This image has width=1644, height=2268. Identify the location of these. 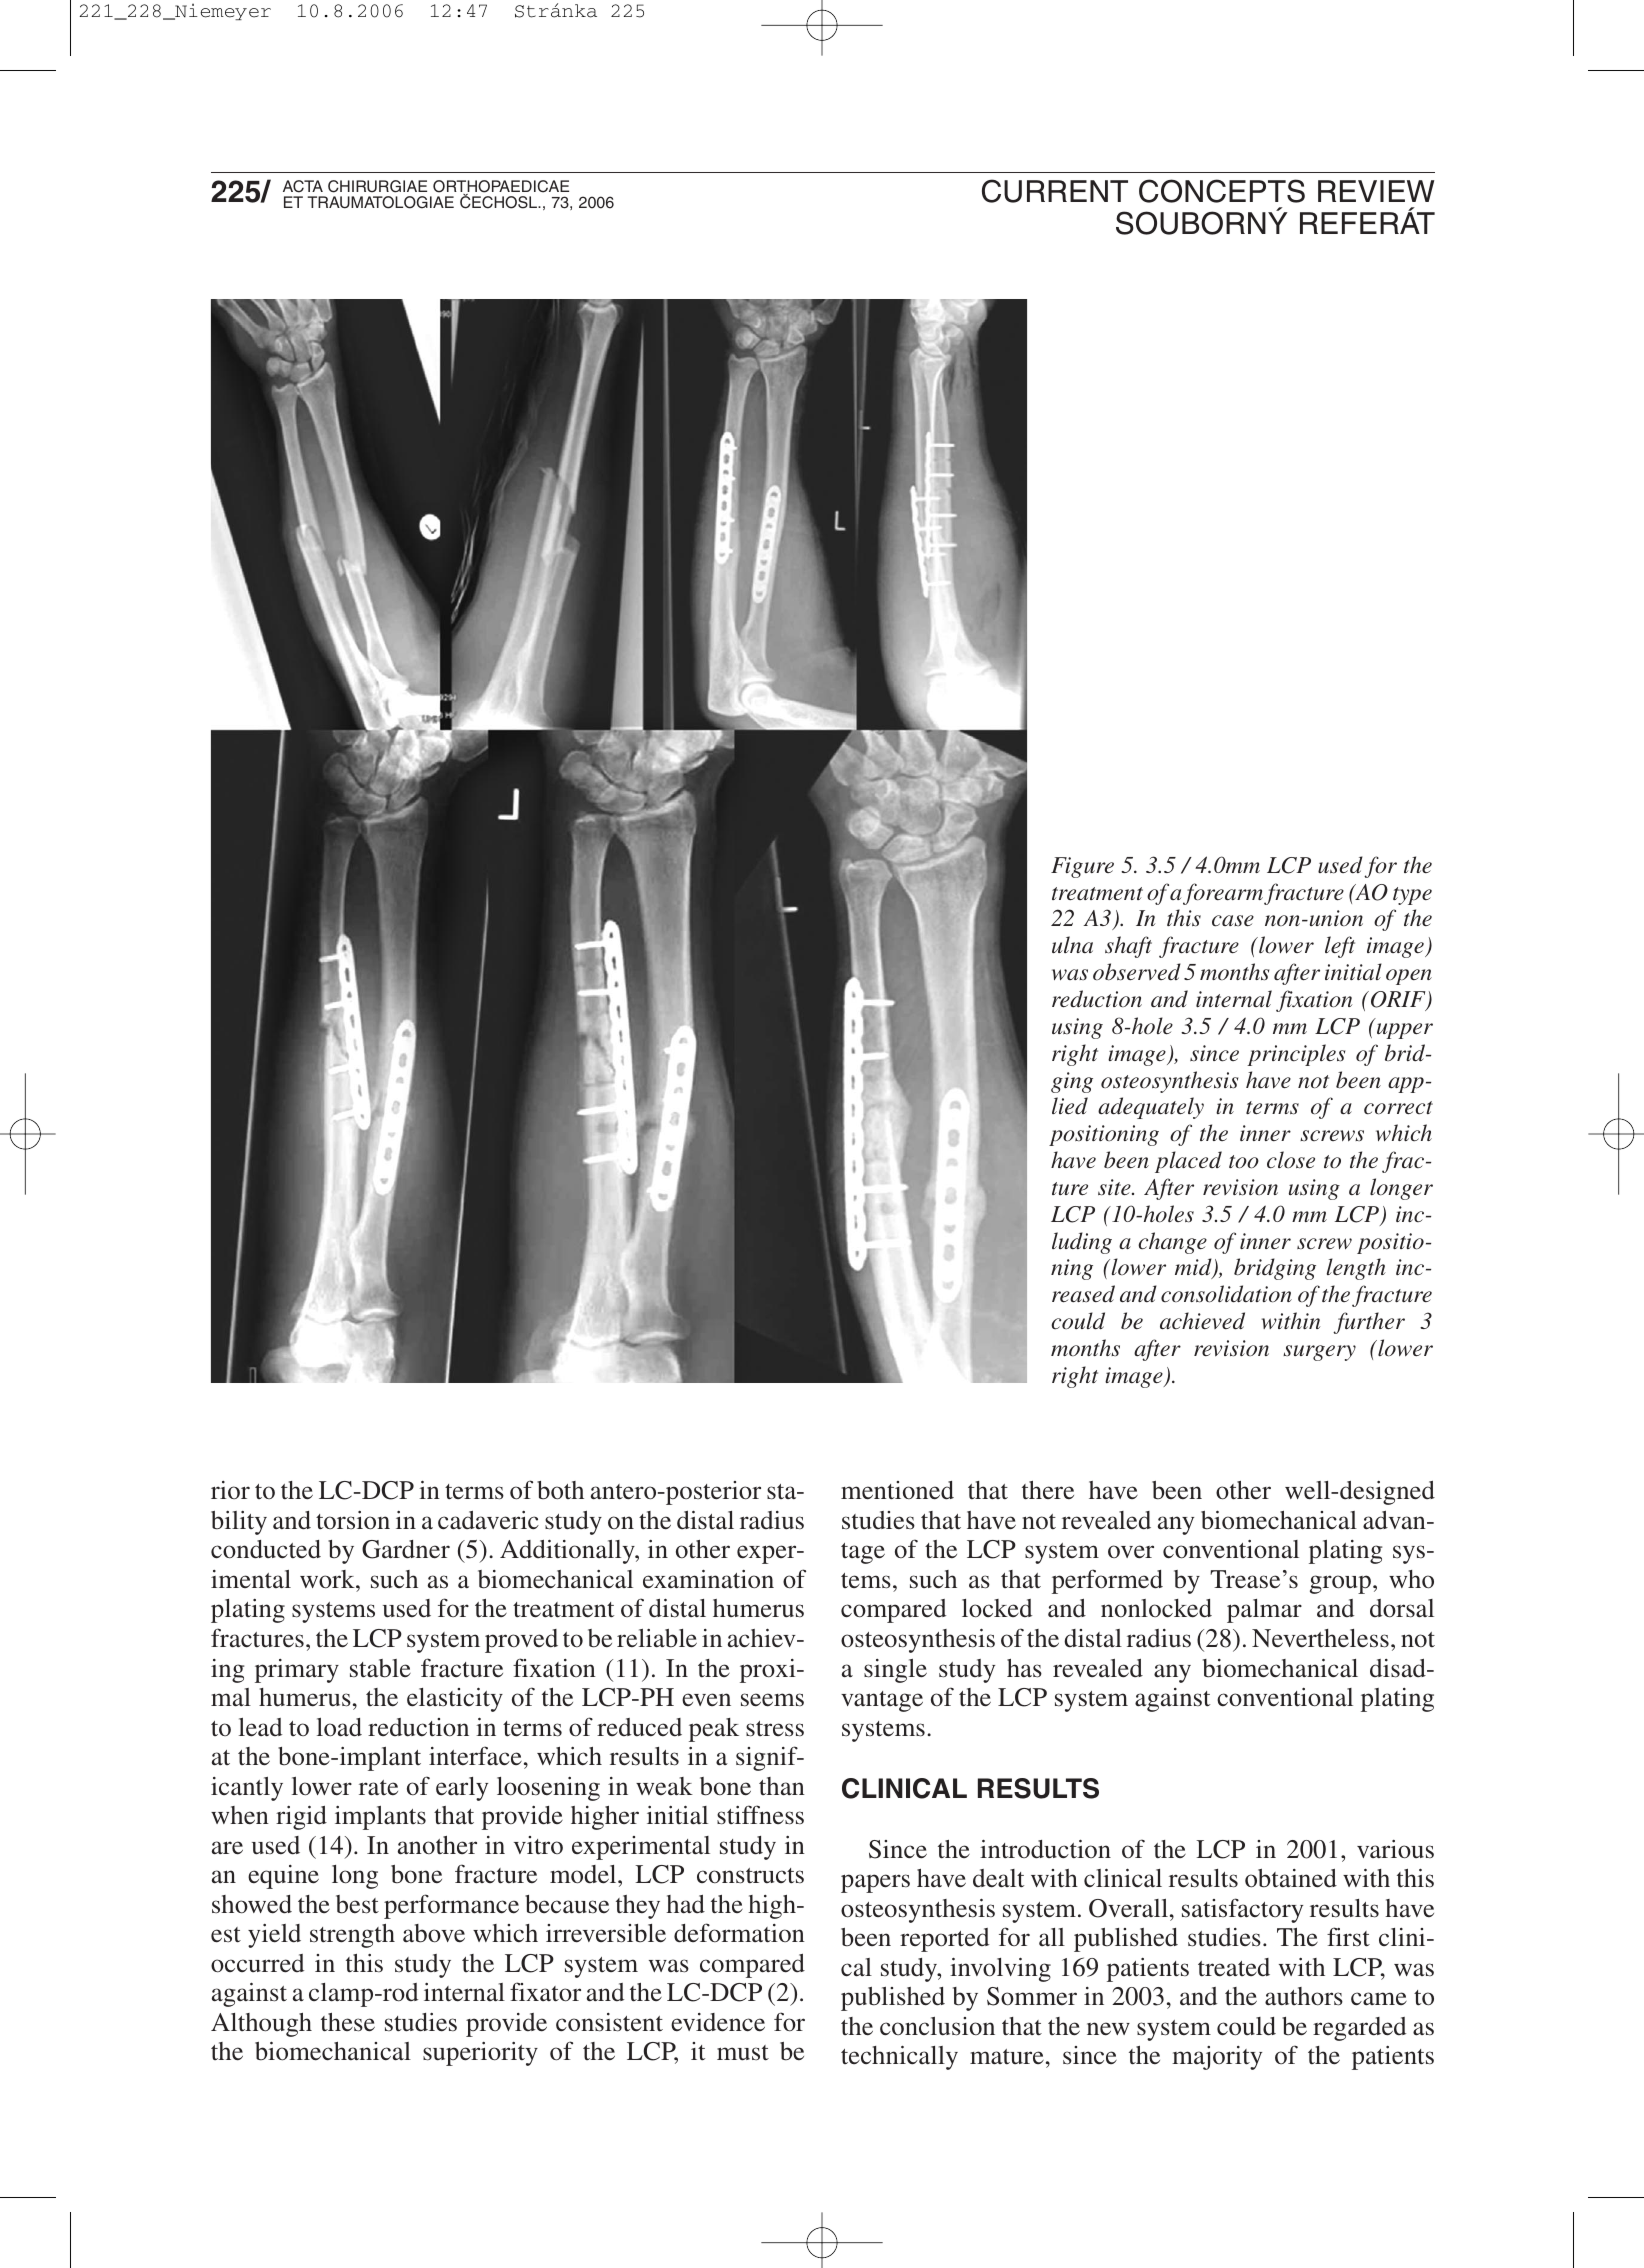
(348, 2022).
